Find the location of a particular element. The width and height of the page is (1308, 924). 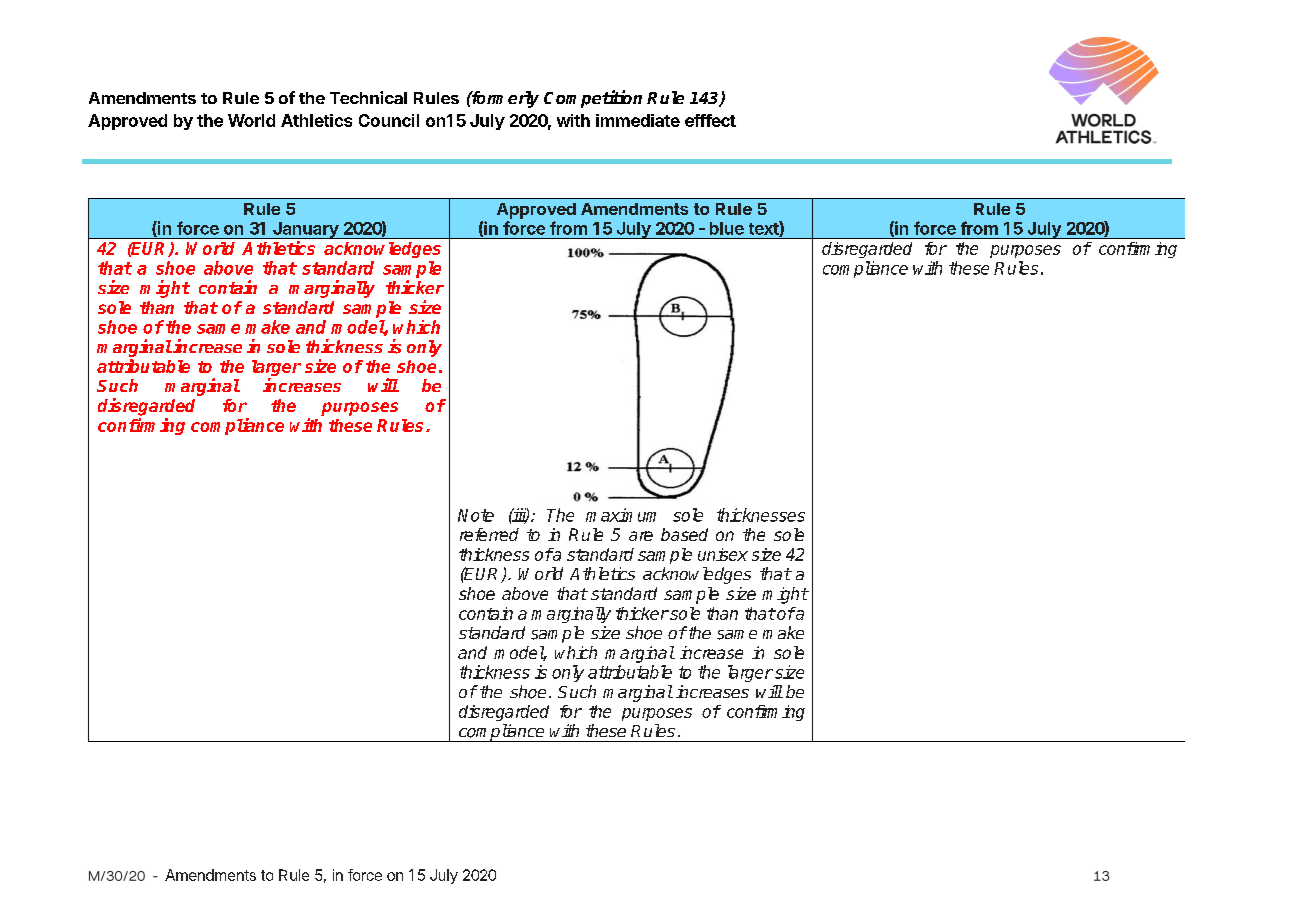

Technical is located at coordinates (368, 97).
